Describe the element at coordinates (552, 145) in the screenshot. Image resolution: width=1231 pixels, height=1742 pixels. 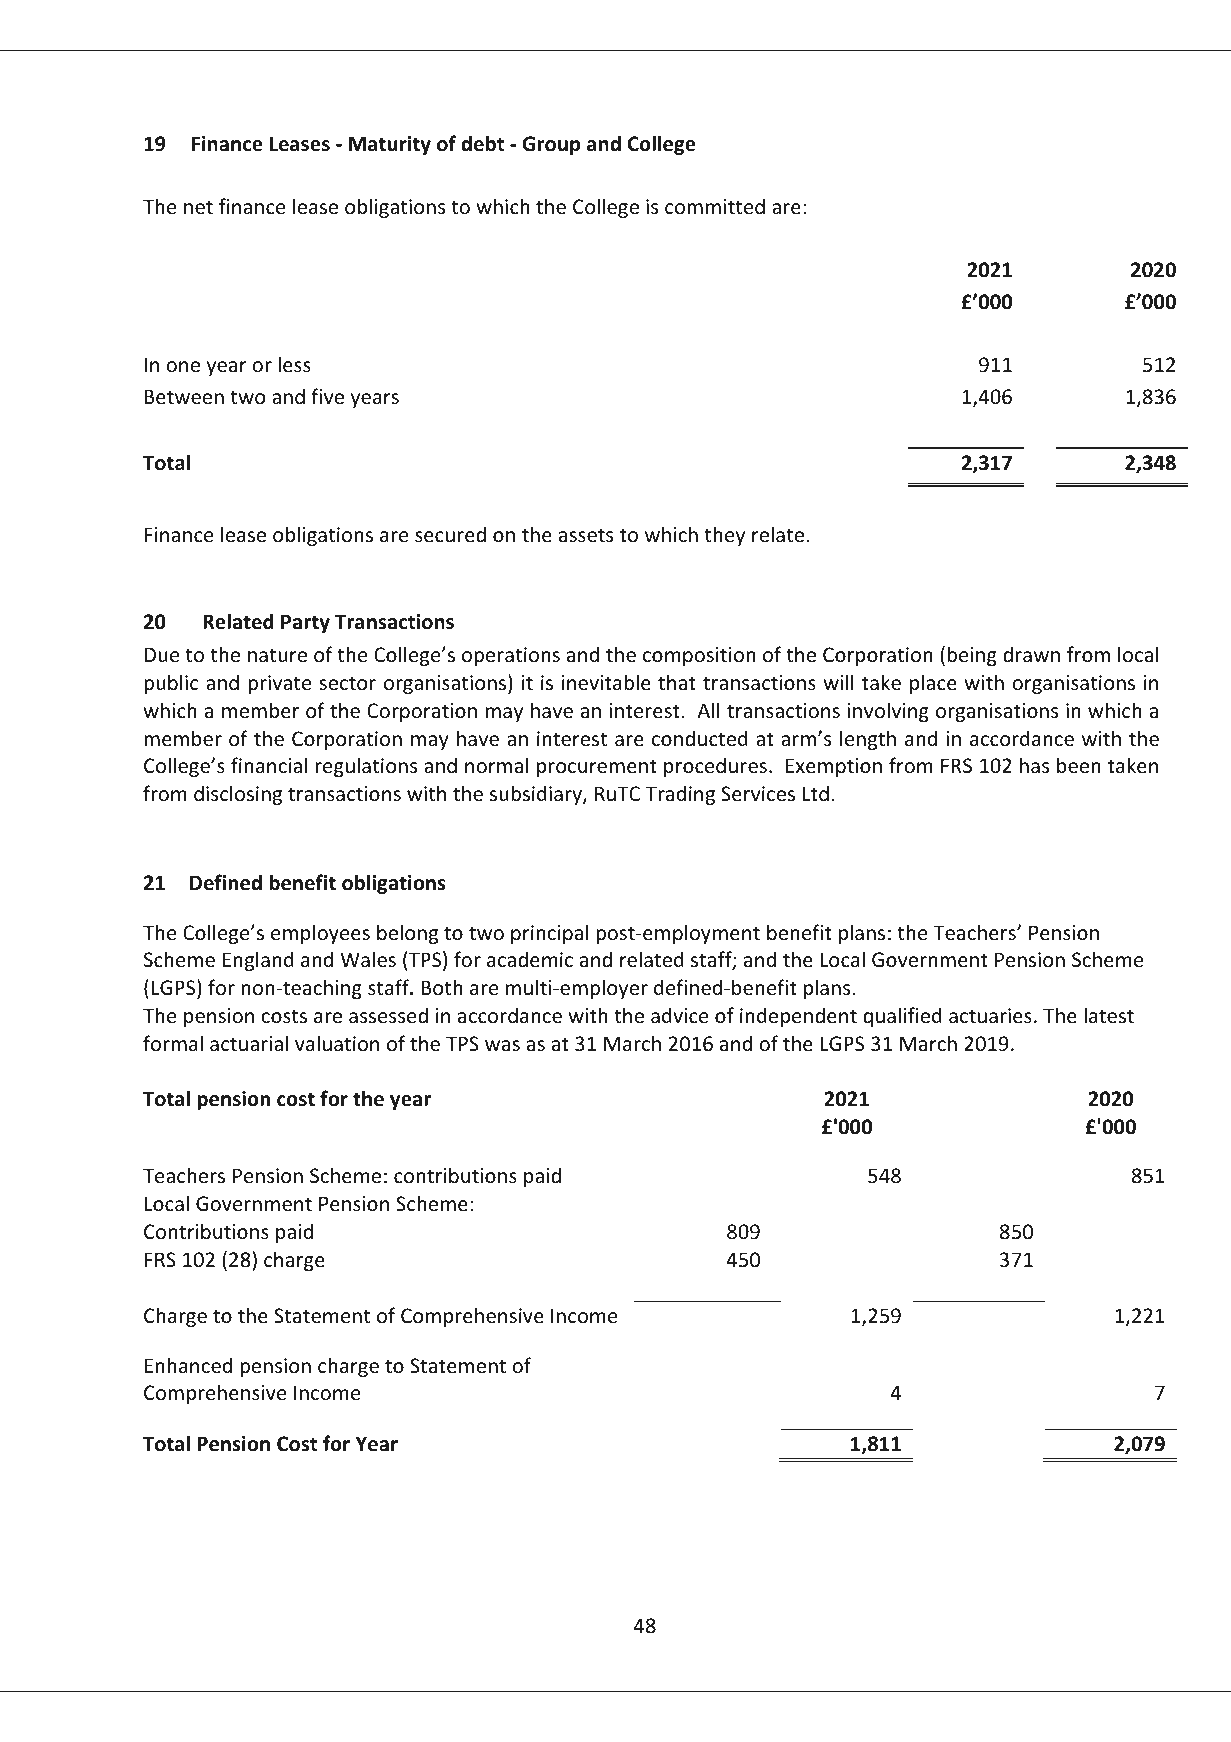
I see `Group` at that location.
